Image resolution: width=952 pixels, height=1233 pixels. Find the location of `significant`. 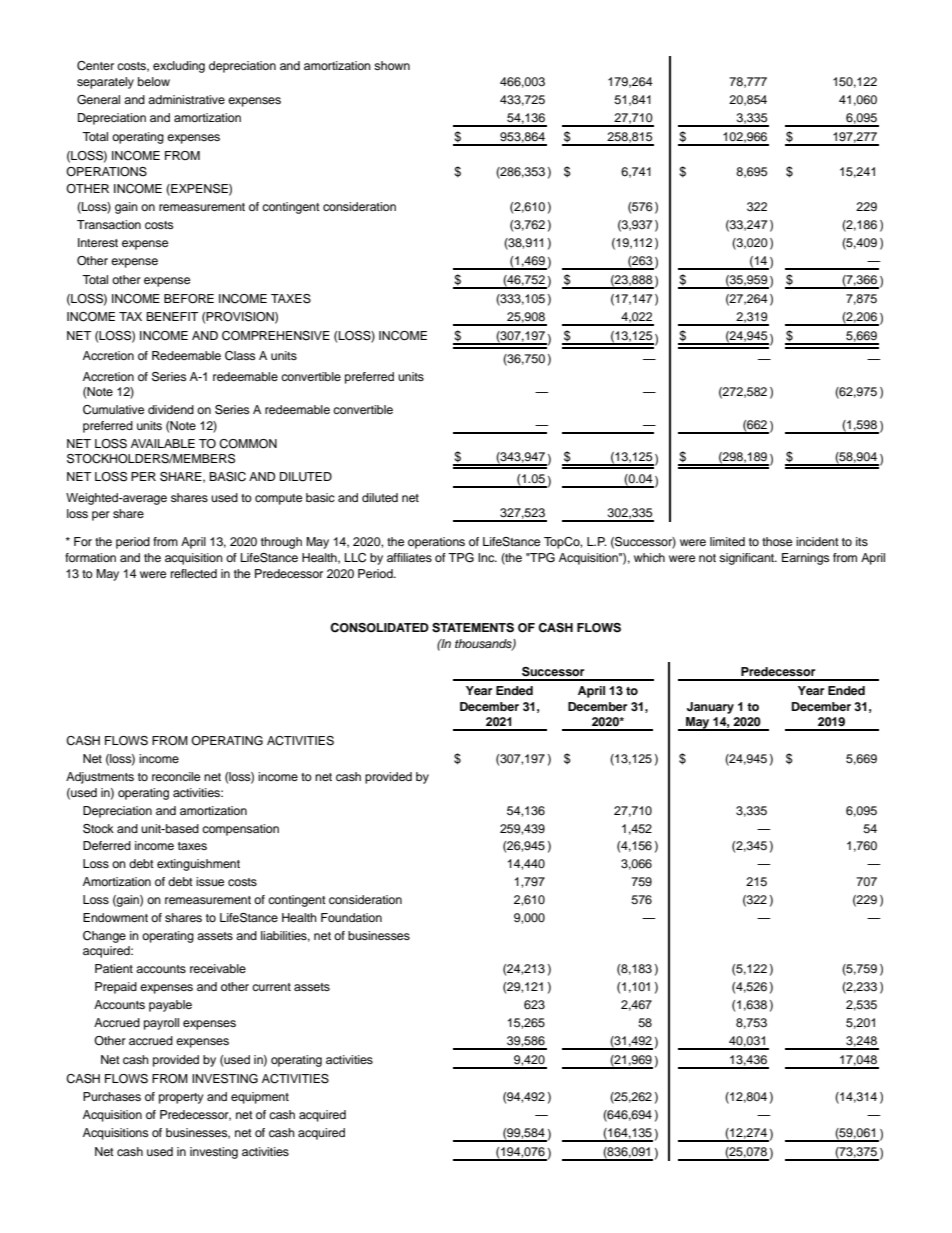

significant is located at coordinates (748, 559).
